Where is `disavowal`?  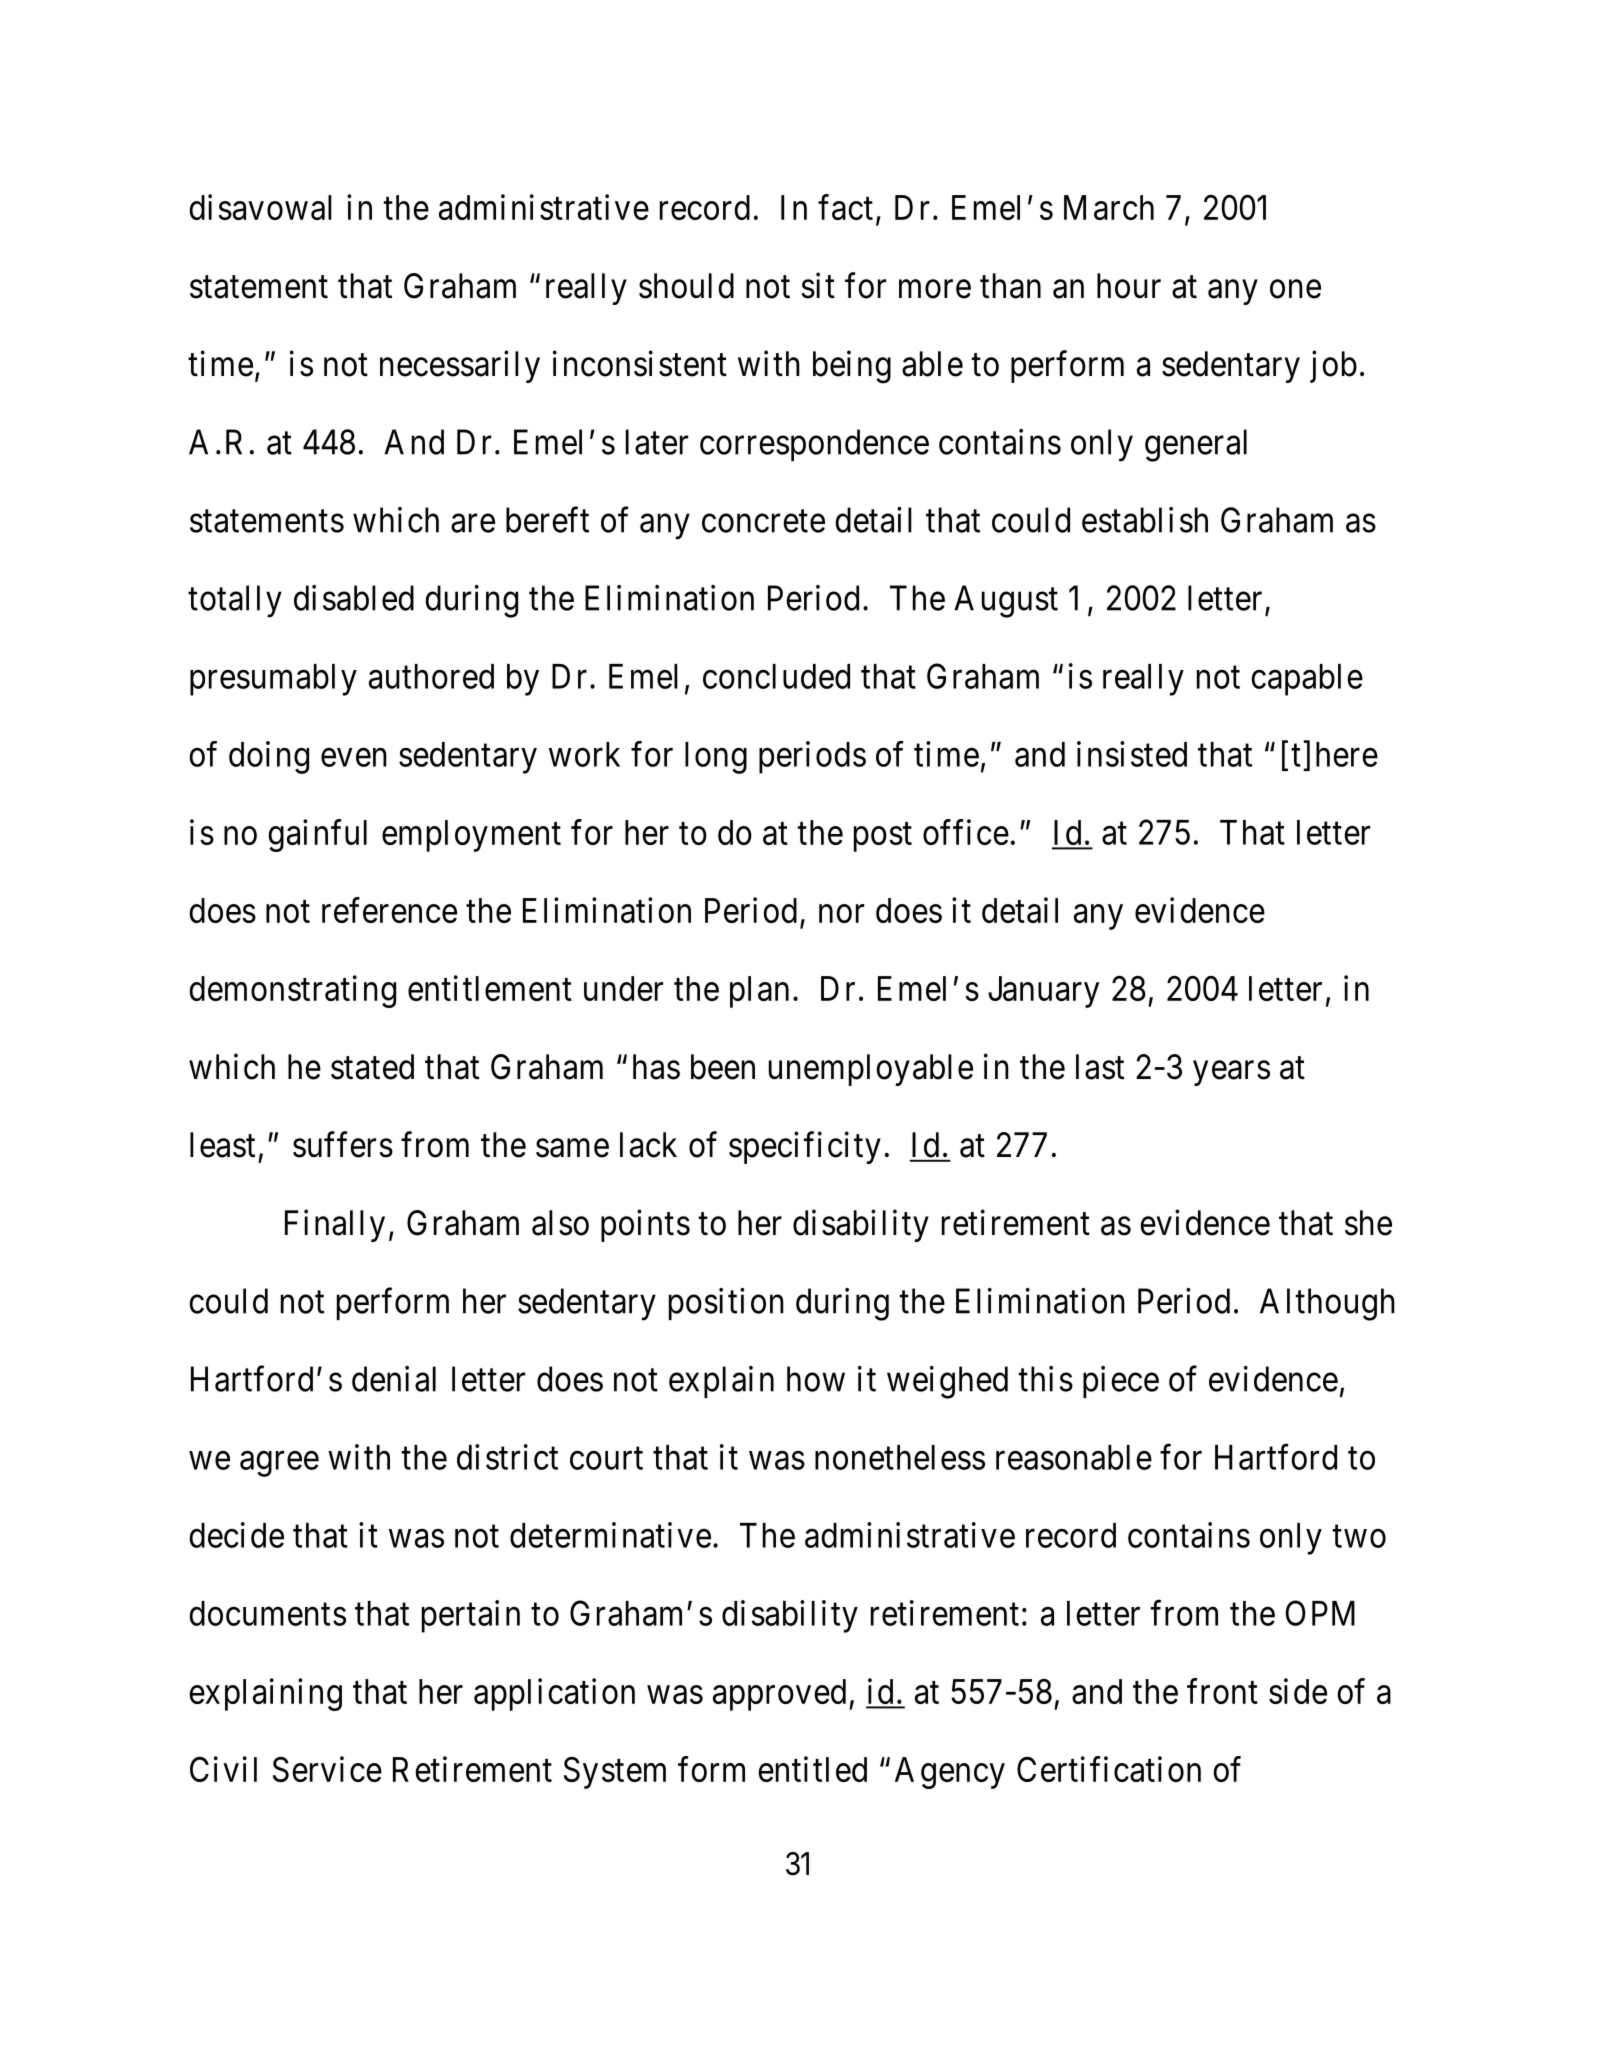 disavowal is located at coordinates (260, 207).
